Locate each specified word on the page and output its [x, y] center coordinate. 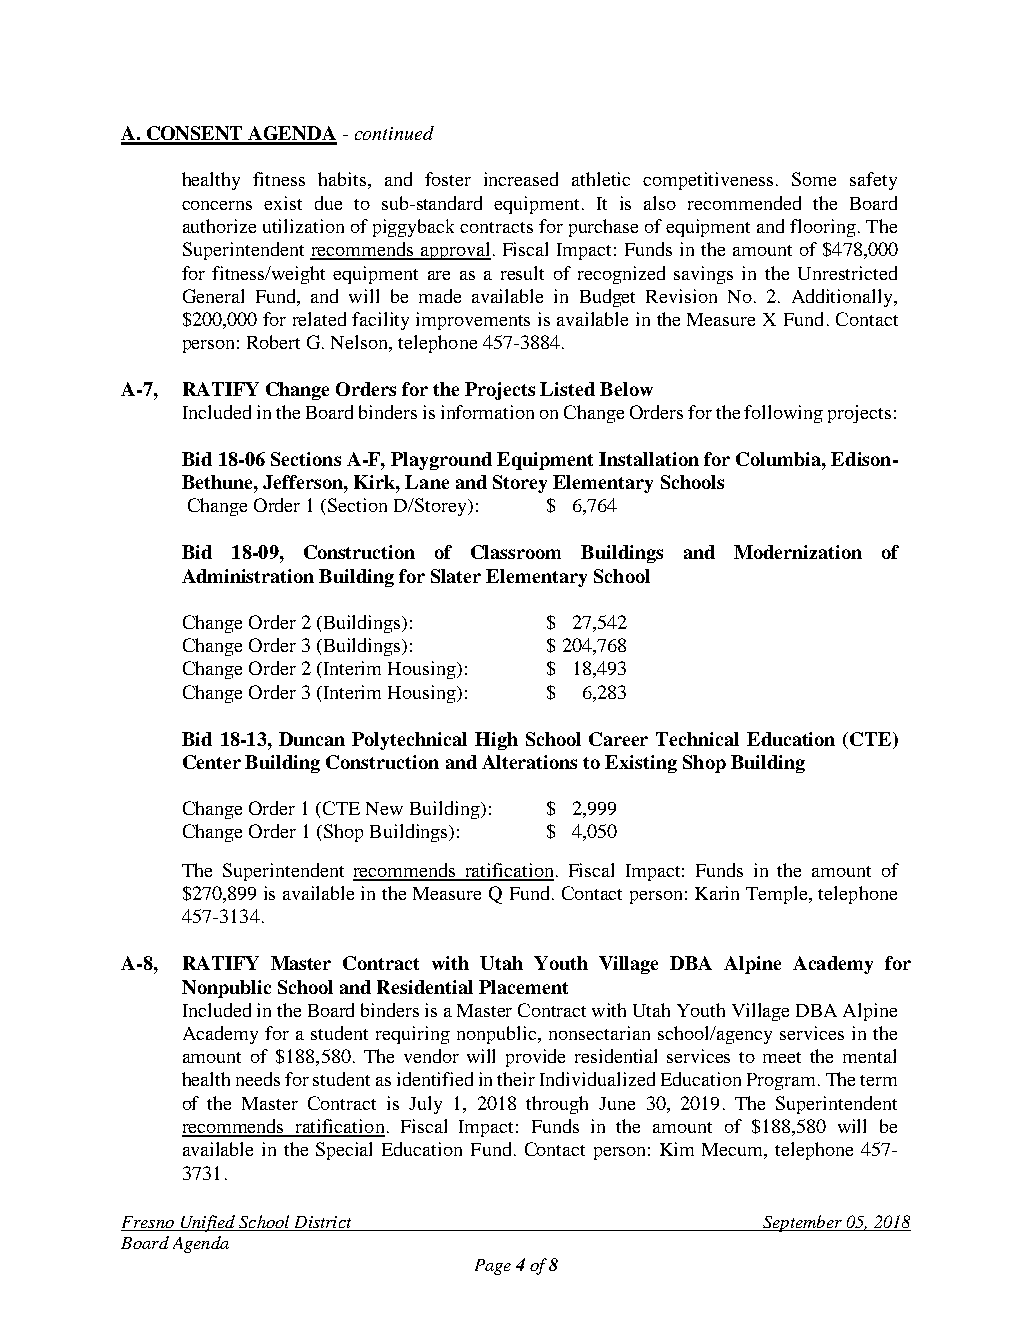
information [487, 412]
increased [521, 179]
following [783, 414]
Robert [273, 342]
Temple [778, 895]
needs [258, 1079]
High [496, 741]
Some [814, 179]
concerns [217, 205]
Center [212, 762]
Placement [523, 987]
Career [618, 739]
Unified [207, 1223]
